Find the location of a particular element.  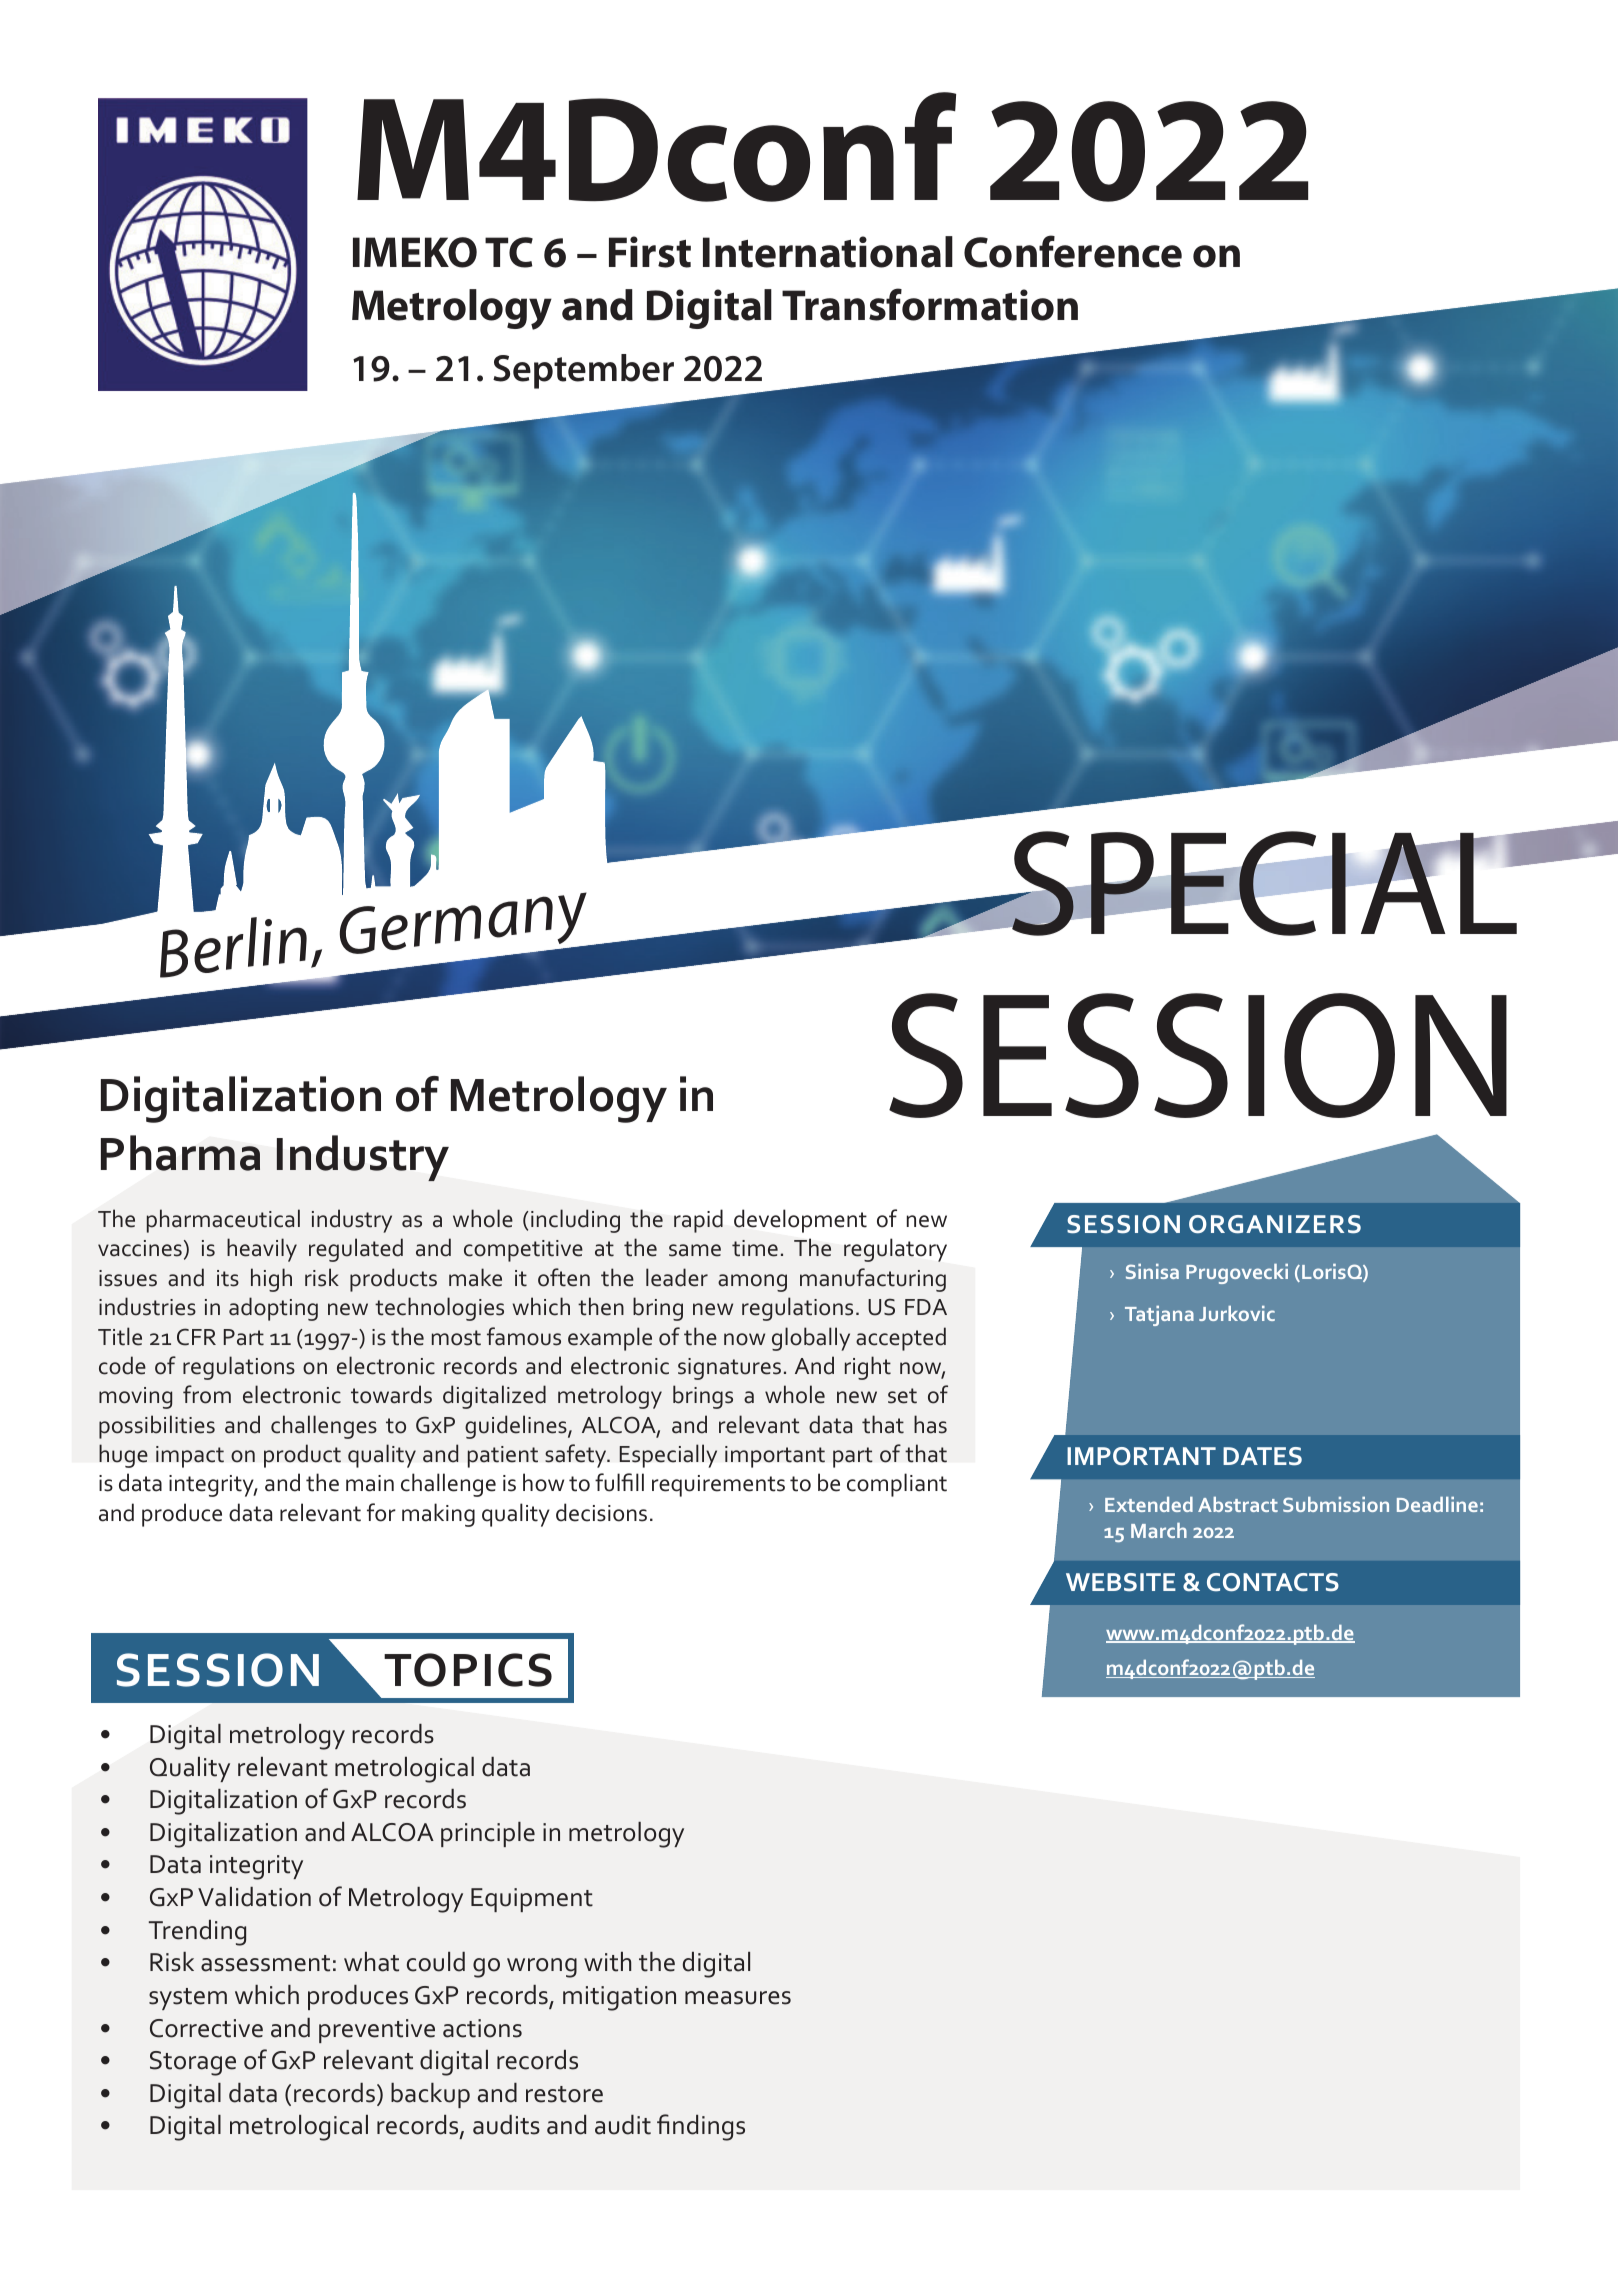

Corrective is located at coordinates (206, 2028).
